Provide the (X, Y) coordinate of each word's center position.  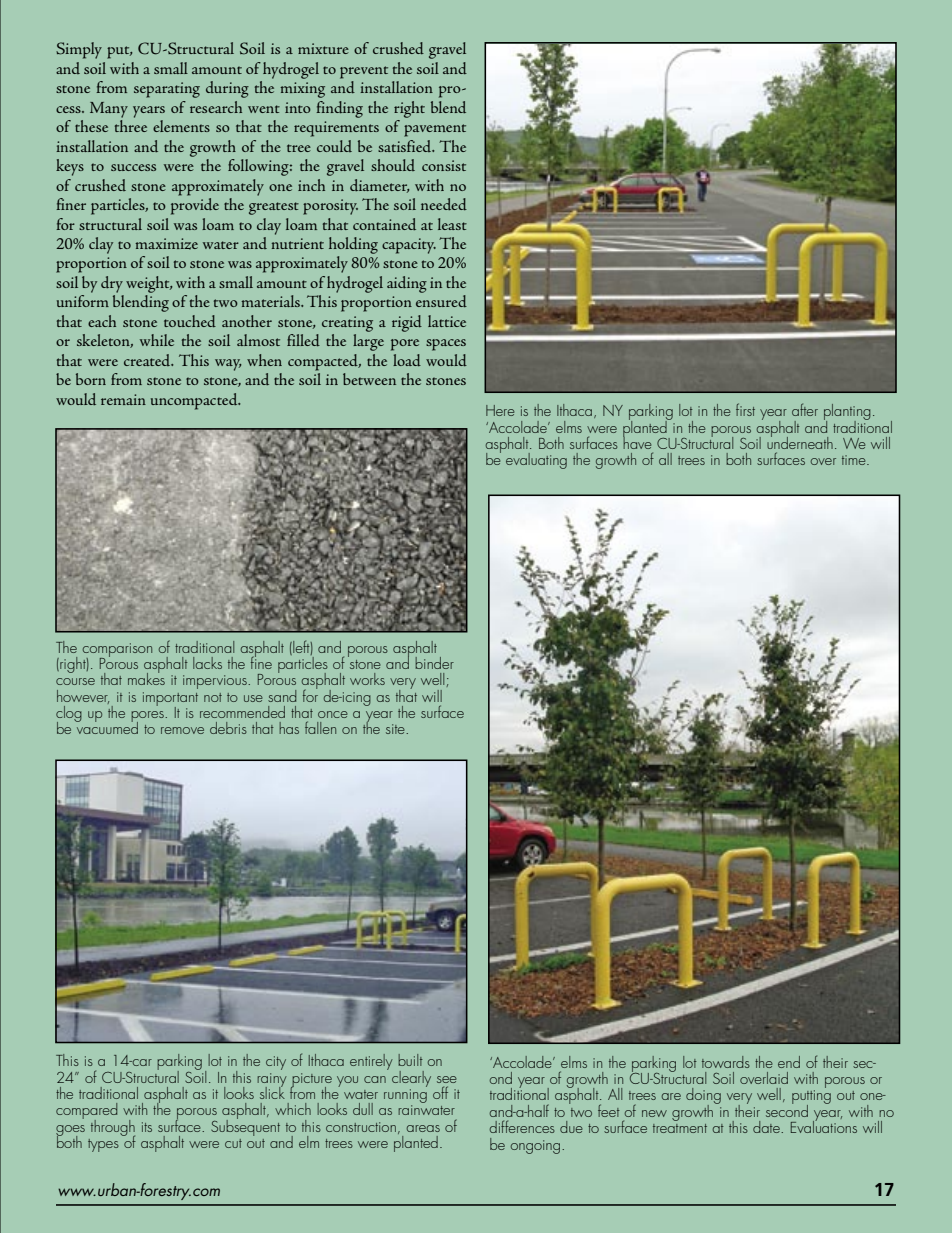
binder (434, 663)
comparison (117, 651)
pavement (435, 130)
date (767, 1127)
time (855, 460)
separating (167, 90)
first (745, 409)
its (147, 1127)
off (440, 1092)
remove (182, 730)
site (396, 729)
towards (726, 1062)
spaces (446, 345)
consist (444, 165)
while (157, 340)
